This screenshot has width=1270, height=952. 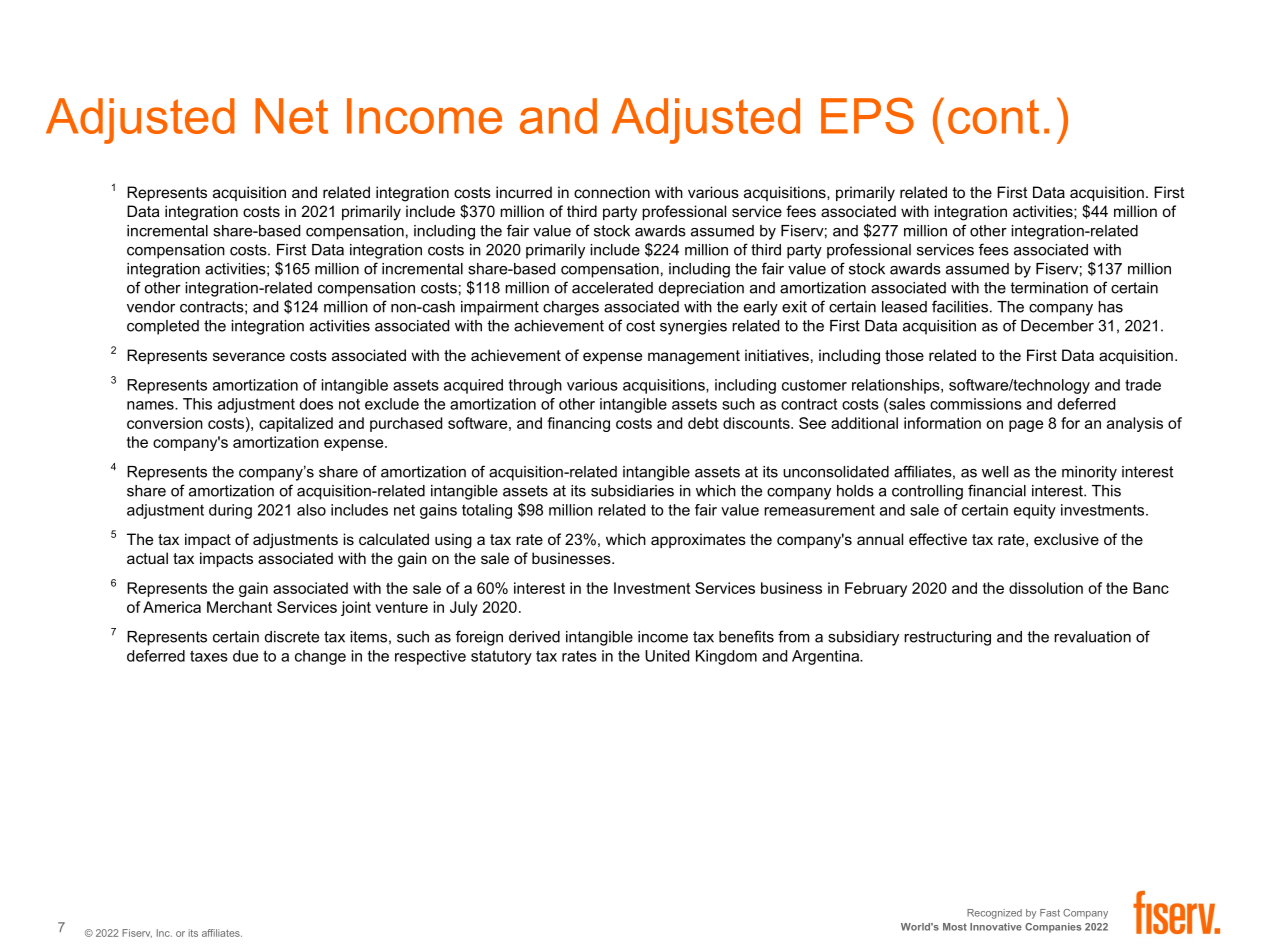 I want to click on EPS, so click(x=867, y=115).
